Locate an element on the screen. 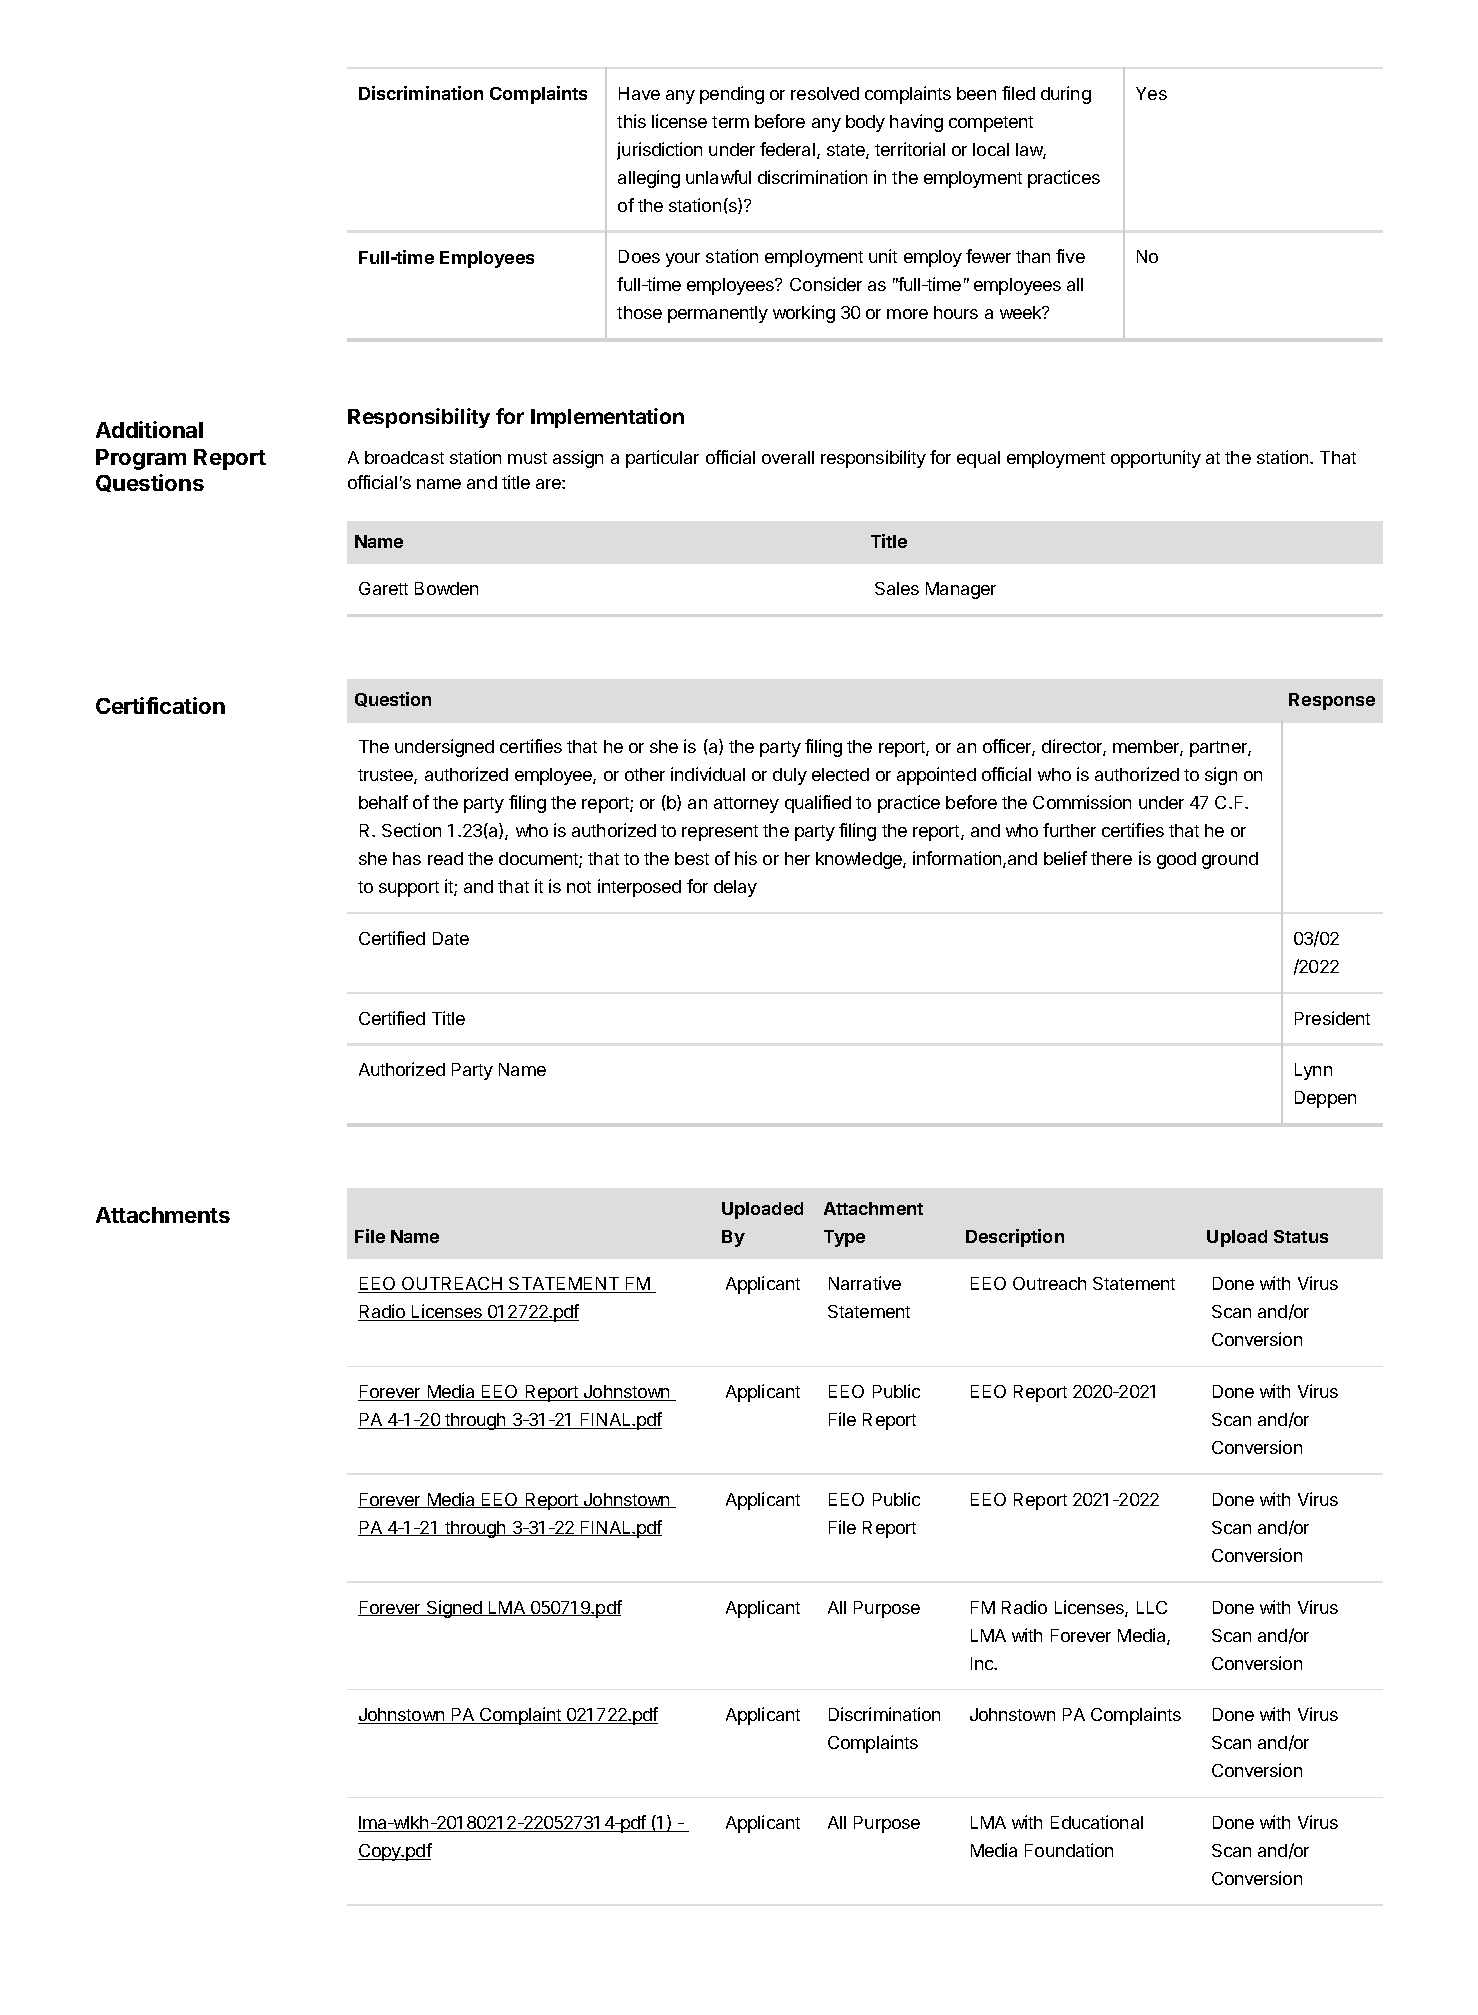  this is located at coordinates (631, 121).
